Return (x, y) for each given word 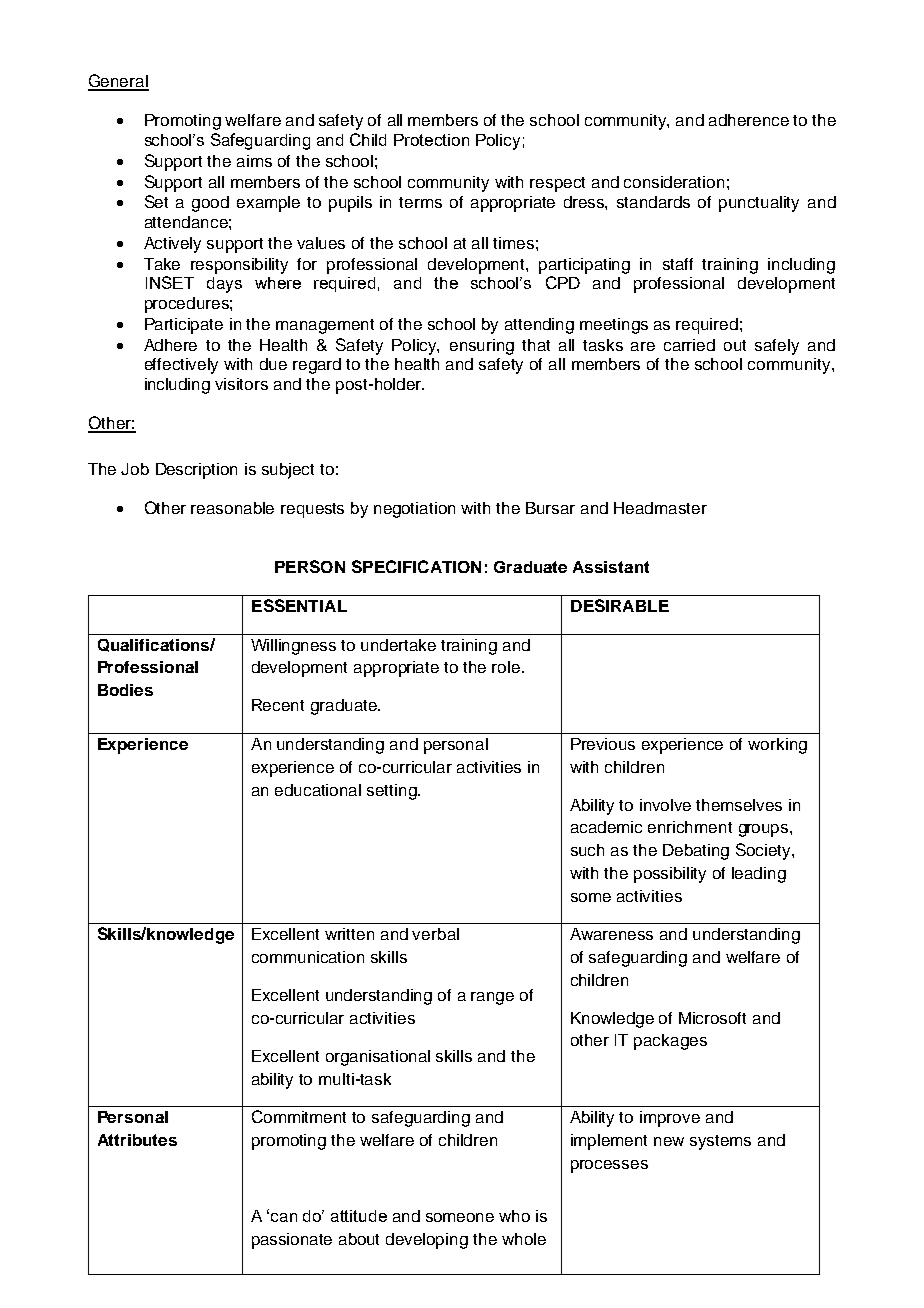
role (507, 667)
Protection (431, 140)
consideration (674, 182)
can (284, 1217)
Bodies (125, 690)
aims (254, 161)
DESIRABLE (620, 605)
